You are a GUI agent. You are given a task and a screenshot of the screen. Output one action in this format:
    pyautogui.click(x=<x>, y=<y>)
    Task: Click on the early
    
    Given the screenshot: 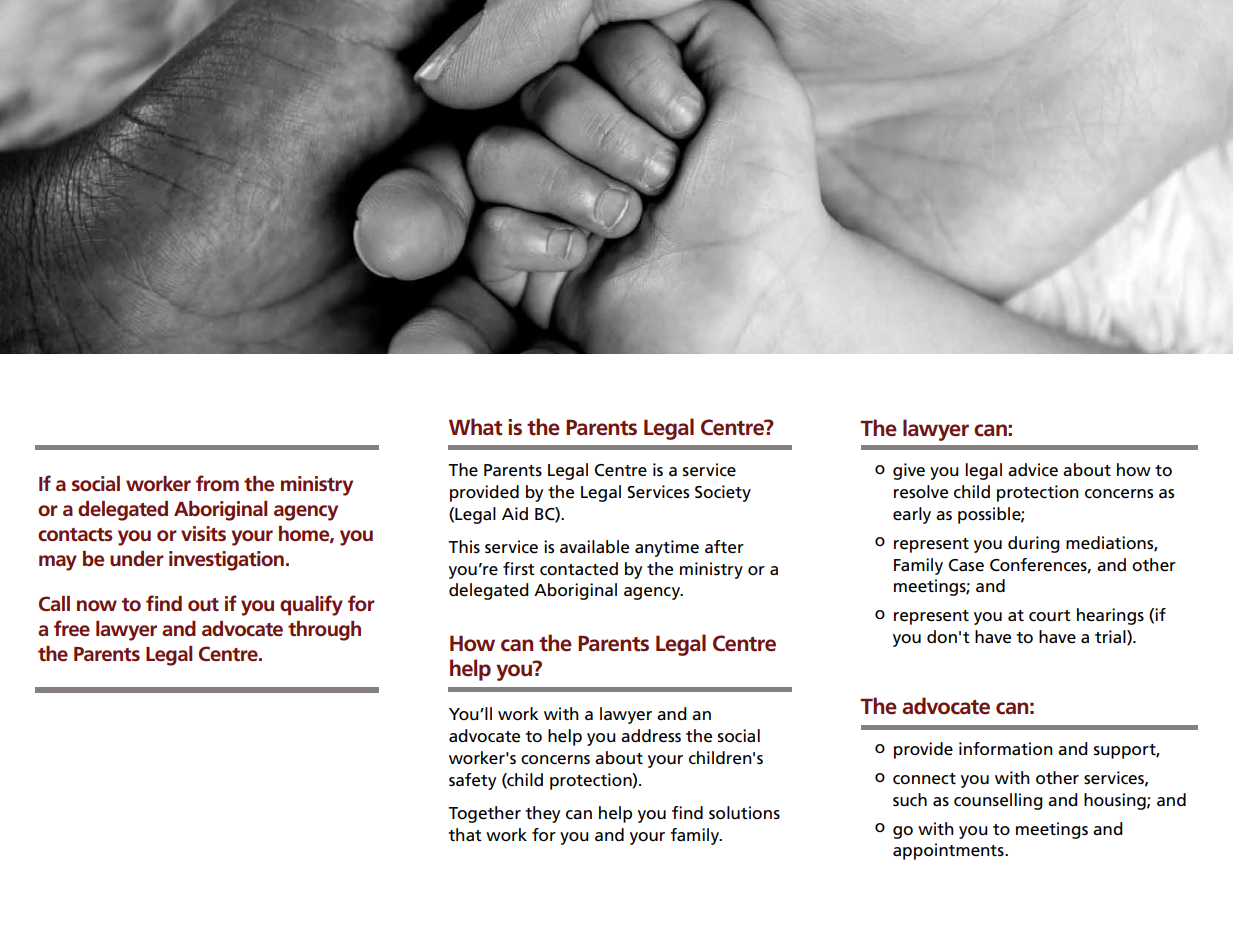 What is the action you would take?
    pyautogui.click(x=912, y=515)
